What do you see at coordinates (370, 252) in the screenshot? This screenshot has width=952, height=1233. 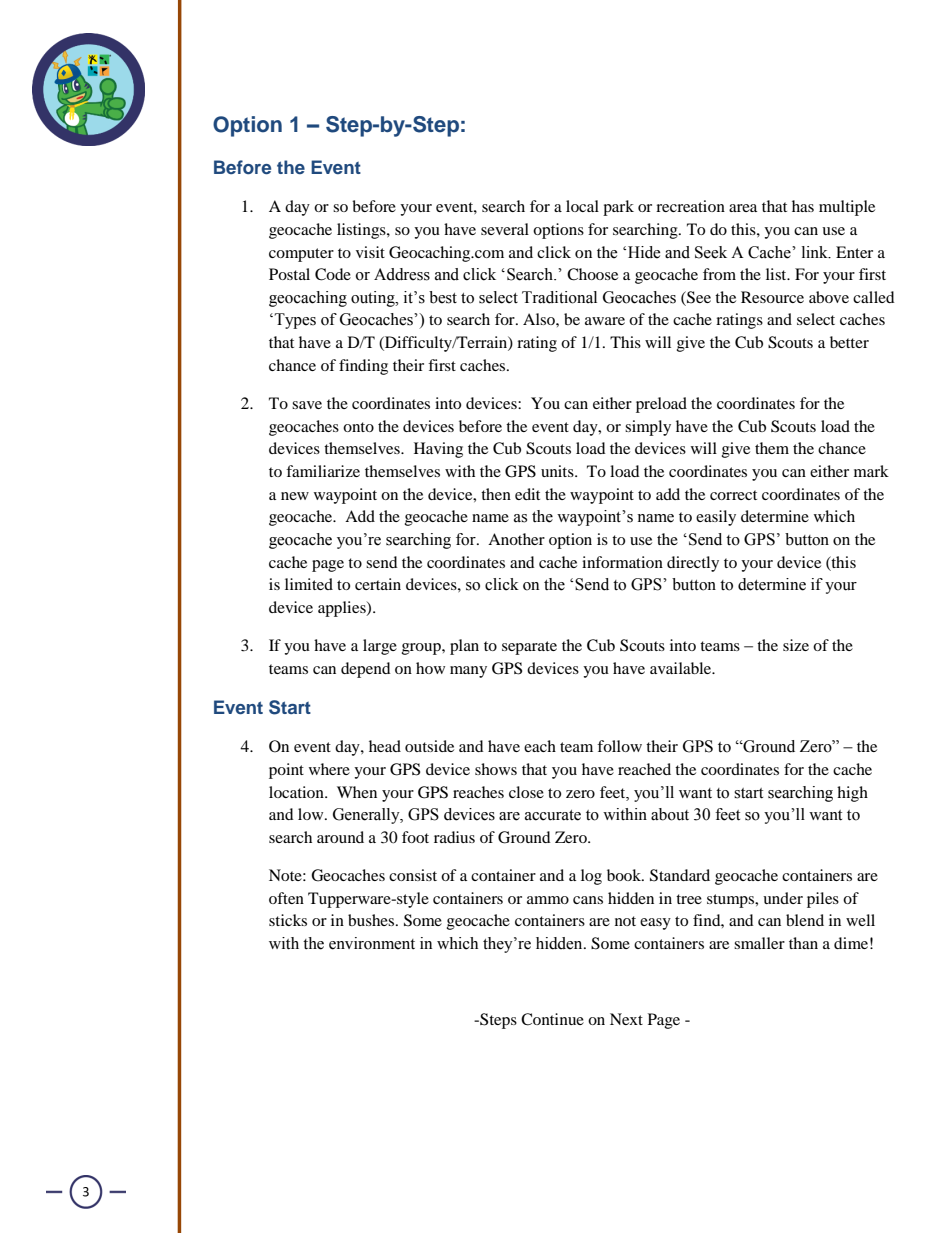 I see `visit` at bounding box center [370, 252].
